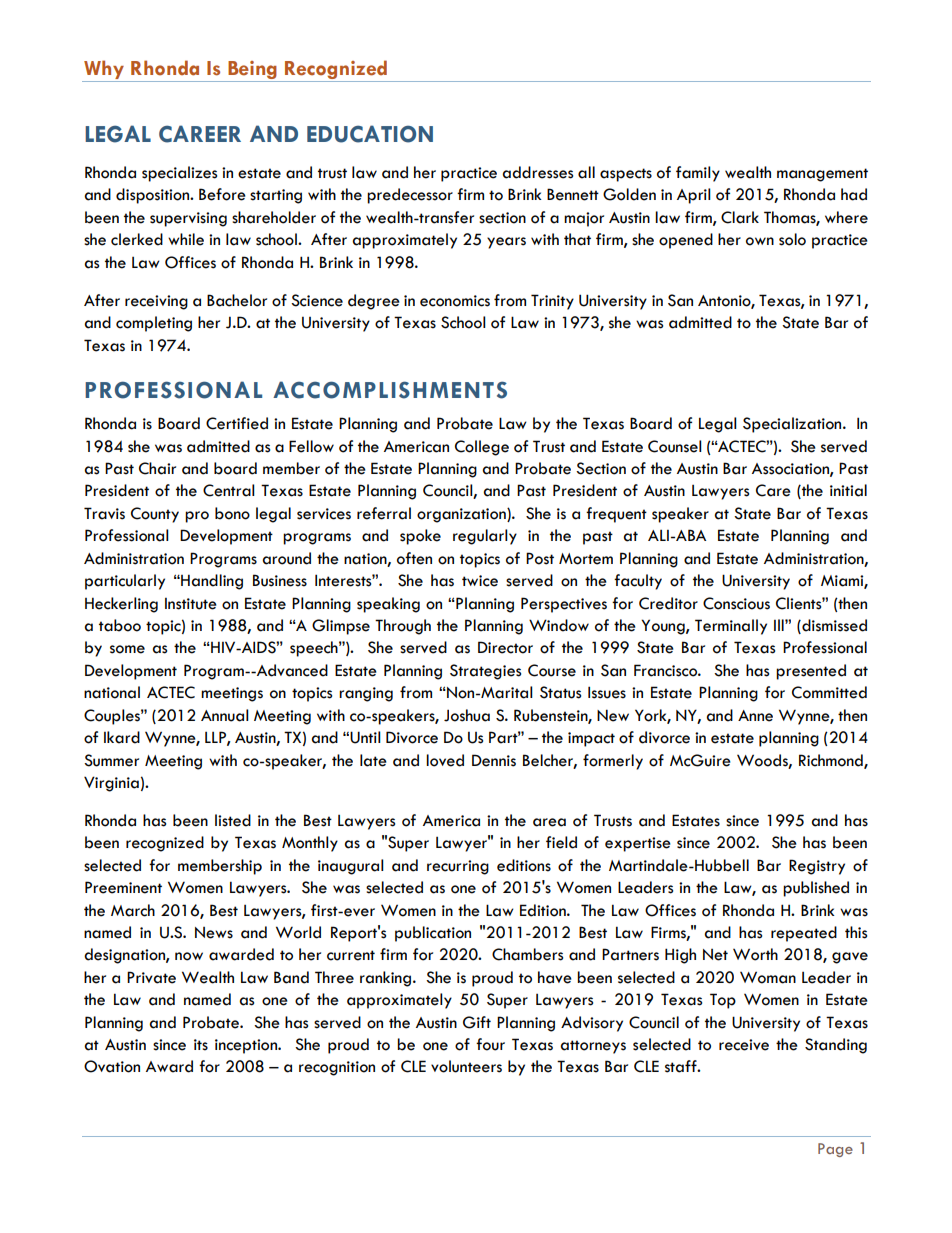 The height and width of the screenshot is (1233, 952). Describe the element at coordinates (736, 603) in the screenshot. I see `Conscious` at that location.
